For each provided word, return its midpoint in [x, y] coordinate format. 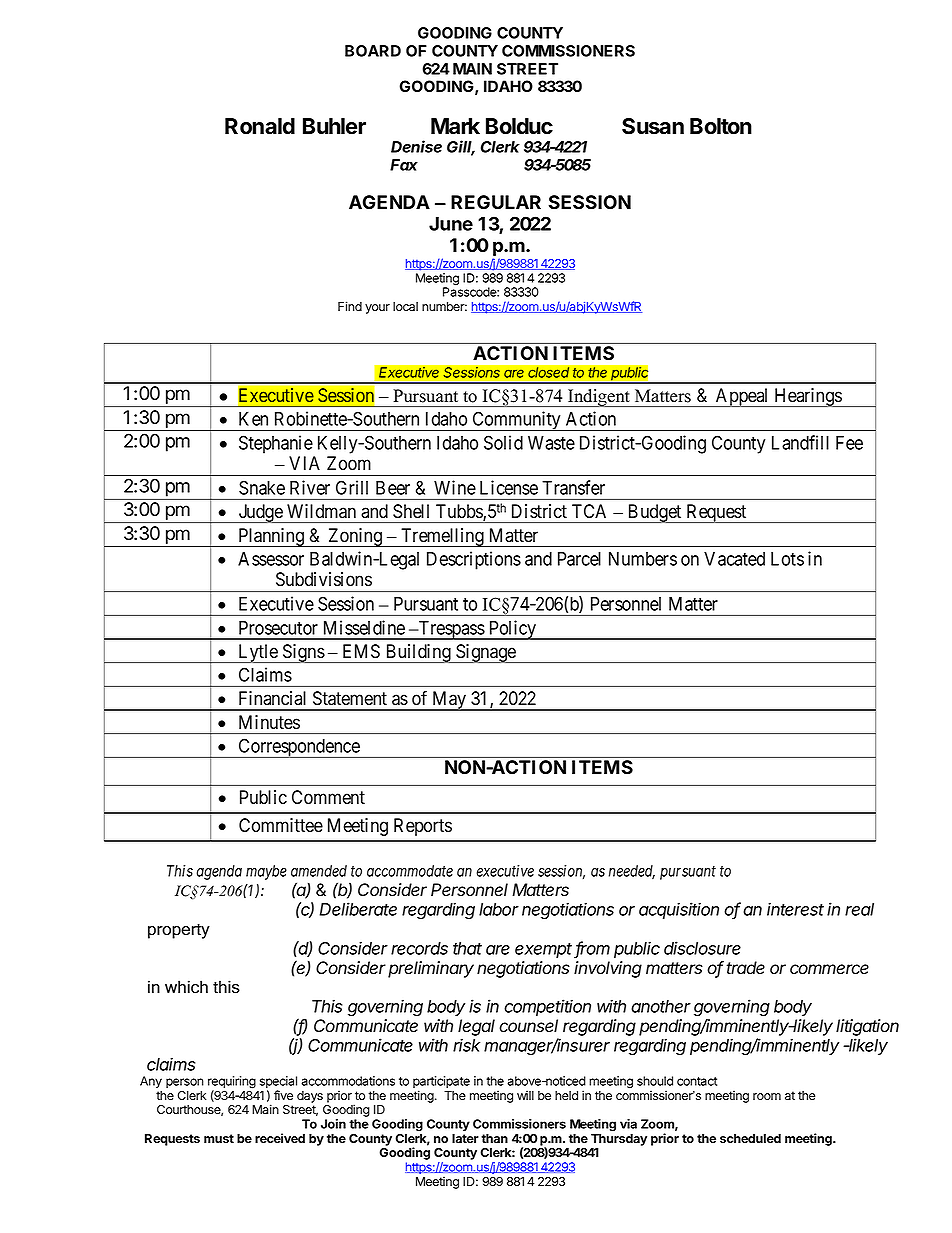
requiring [232, 1083]
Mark [455, 126]
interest [795, 909]
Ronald [260, 126]
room [767, 1097]
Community [516, 421]
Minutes [269, 722]
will [525, 1095]
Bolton [721, 126]
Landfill [800, 442]
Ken [253, 419]
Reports [423, 827]
